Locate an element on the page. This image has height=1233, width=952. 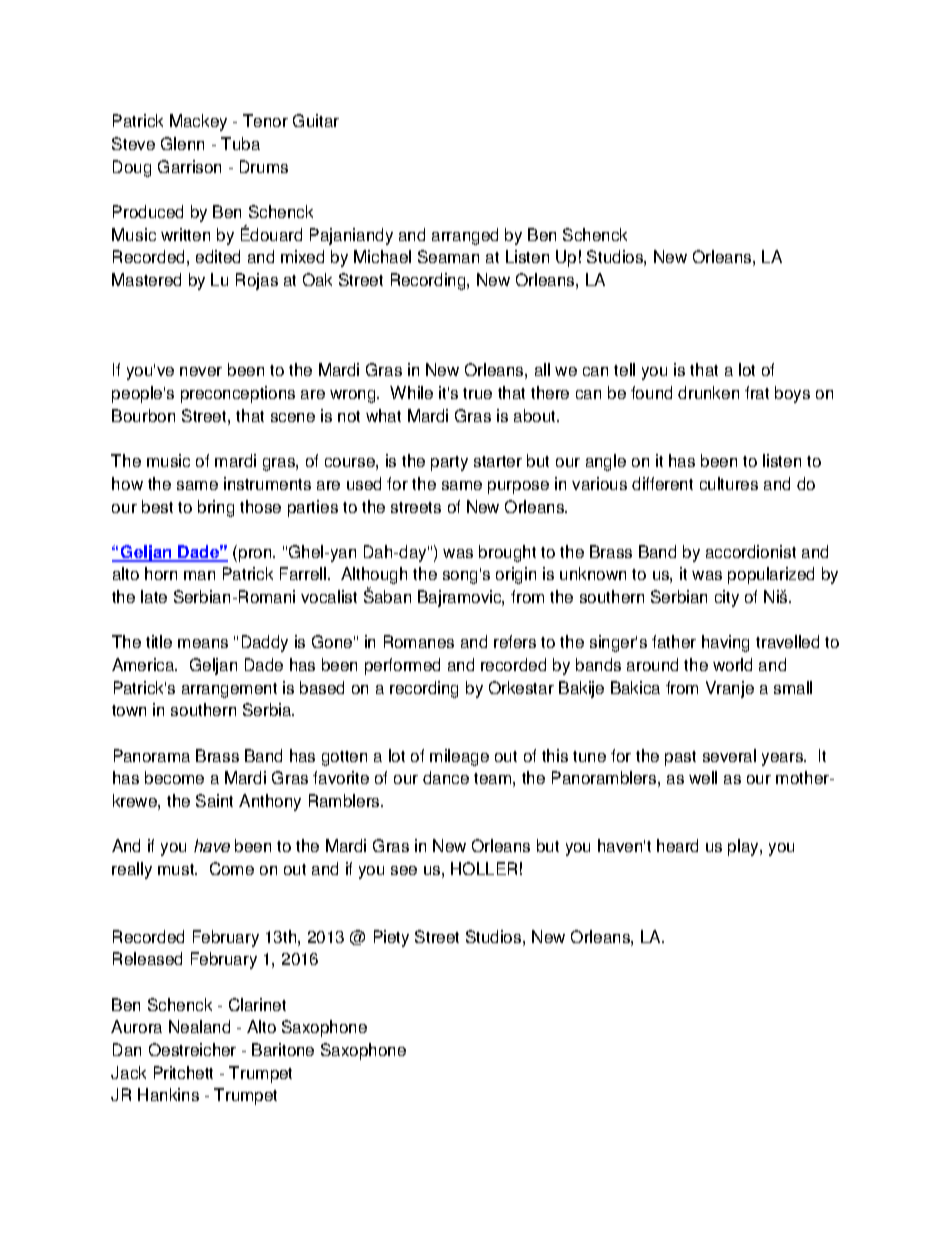
Glenn is located at coordinates (182, 143).
